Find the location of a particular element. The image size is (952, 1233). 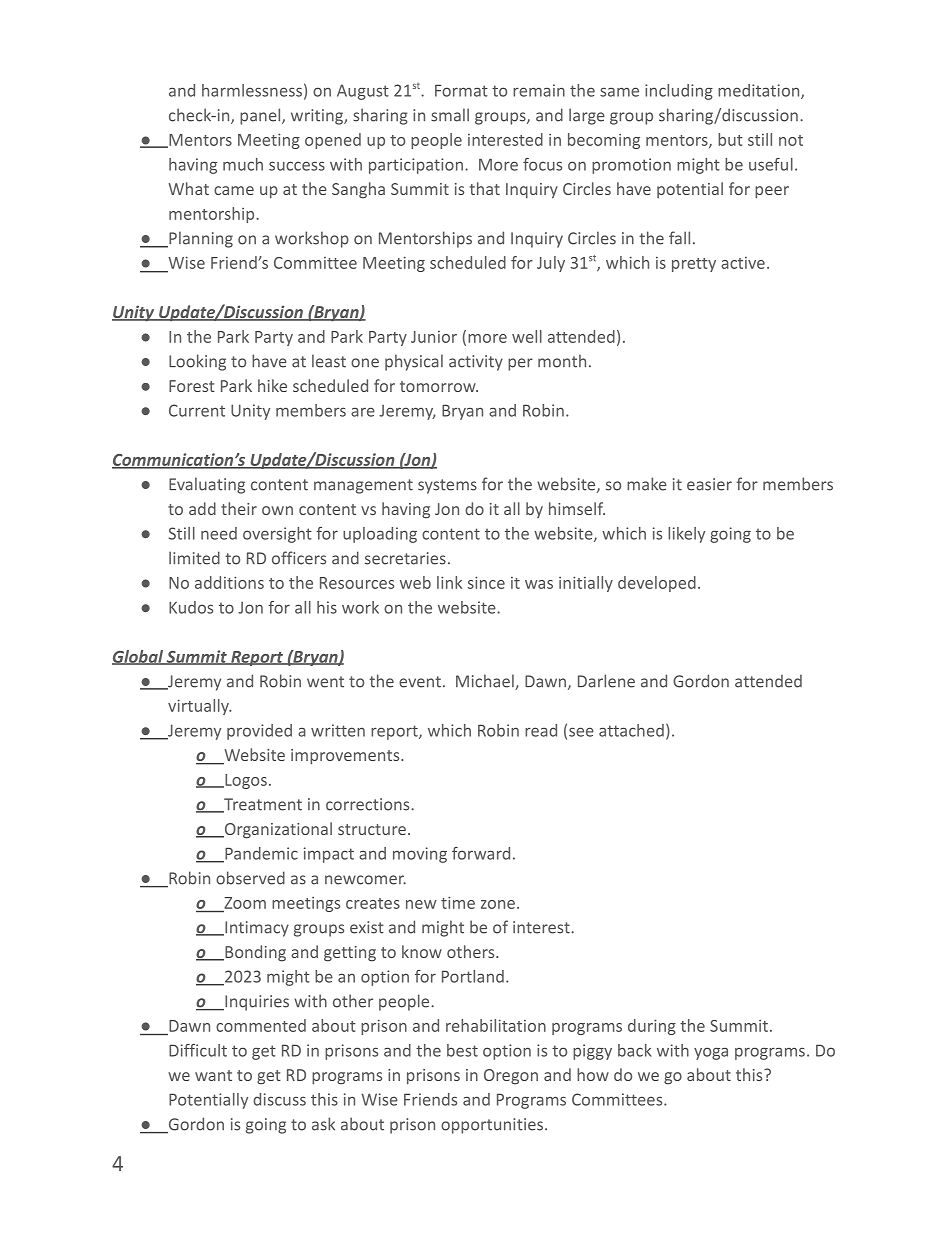

Pandemic is located at coordinates (260, 854).
